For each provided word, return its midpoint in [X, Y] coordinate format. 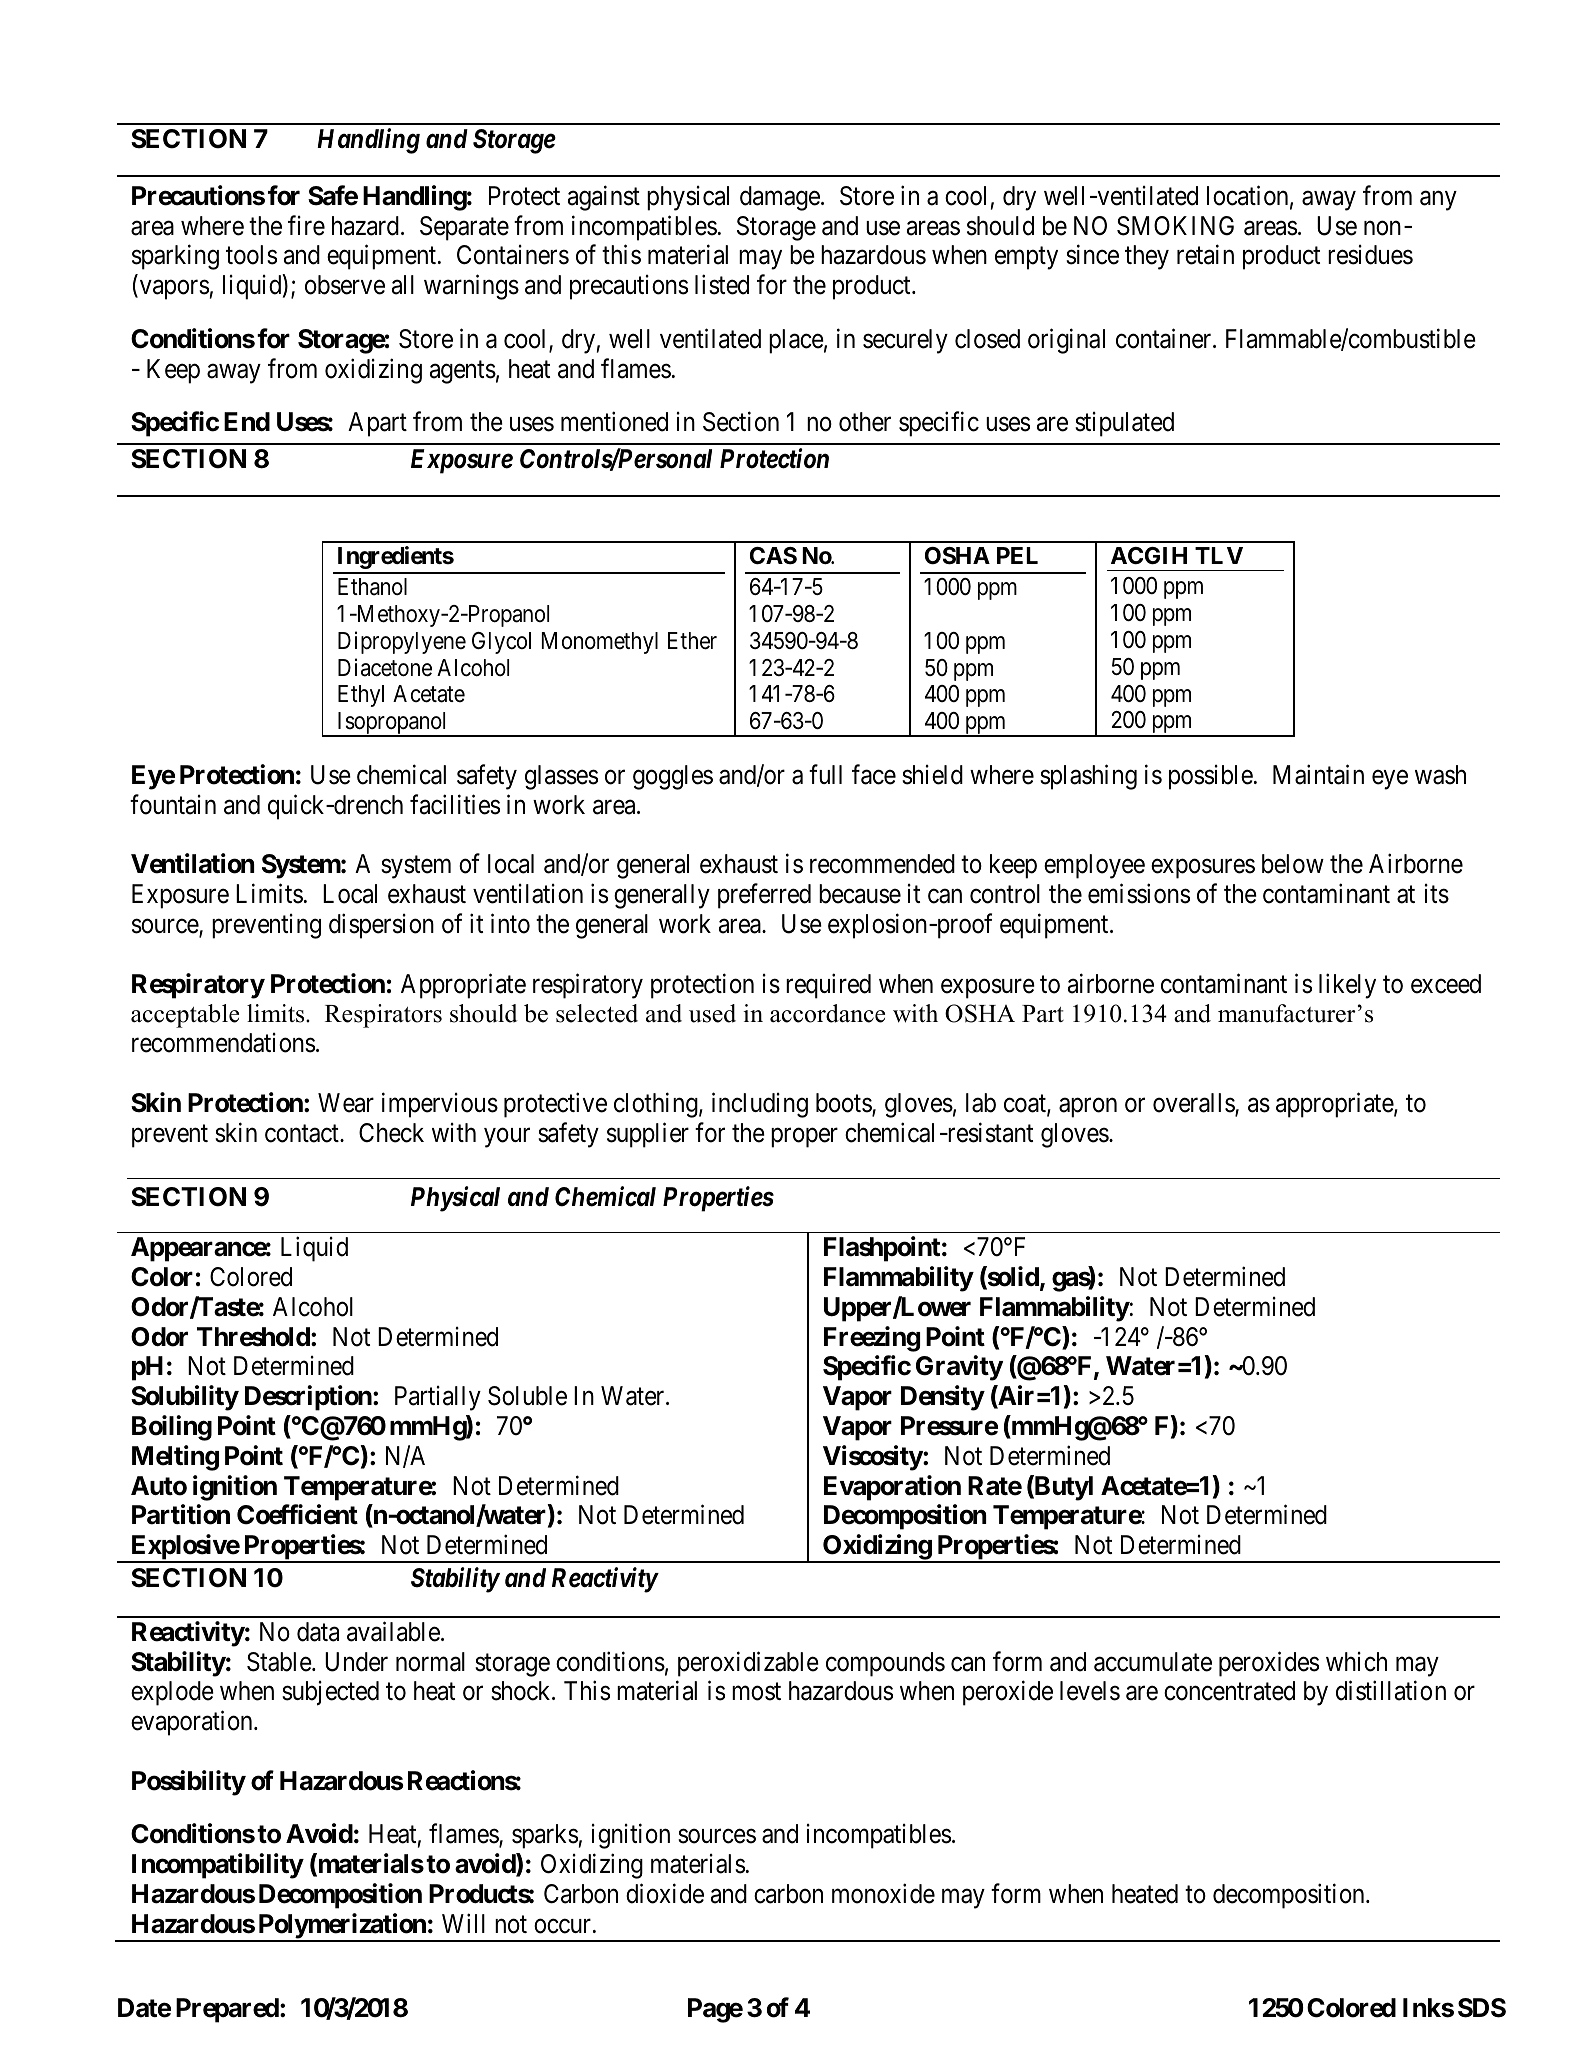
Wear [346, 1103]
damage [780, 198]
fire [306, 225]
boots [844, 1104]
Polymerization [342, 1927]
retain [1205, 255]
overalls [1194, 1104]
